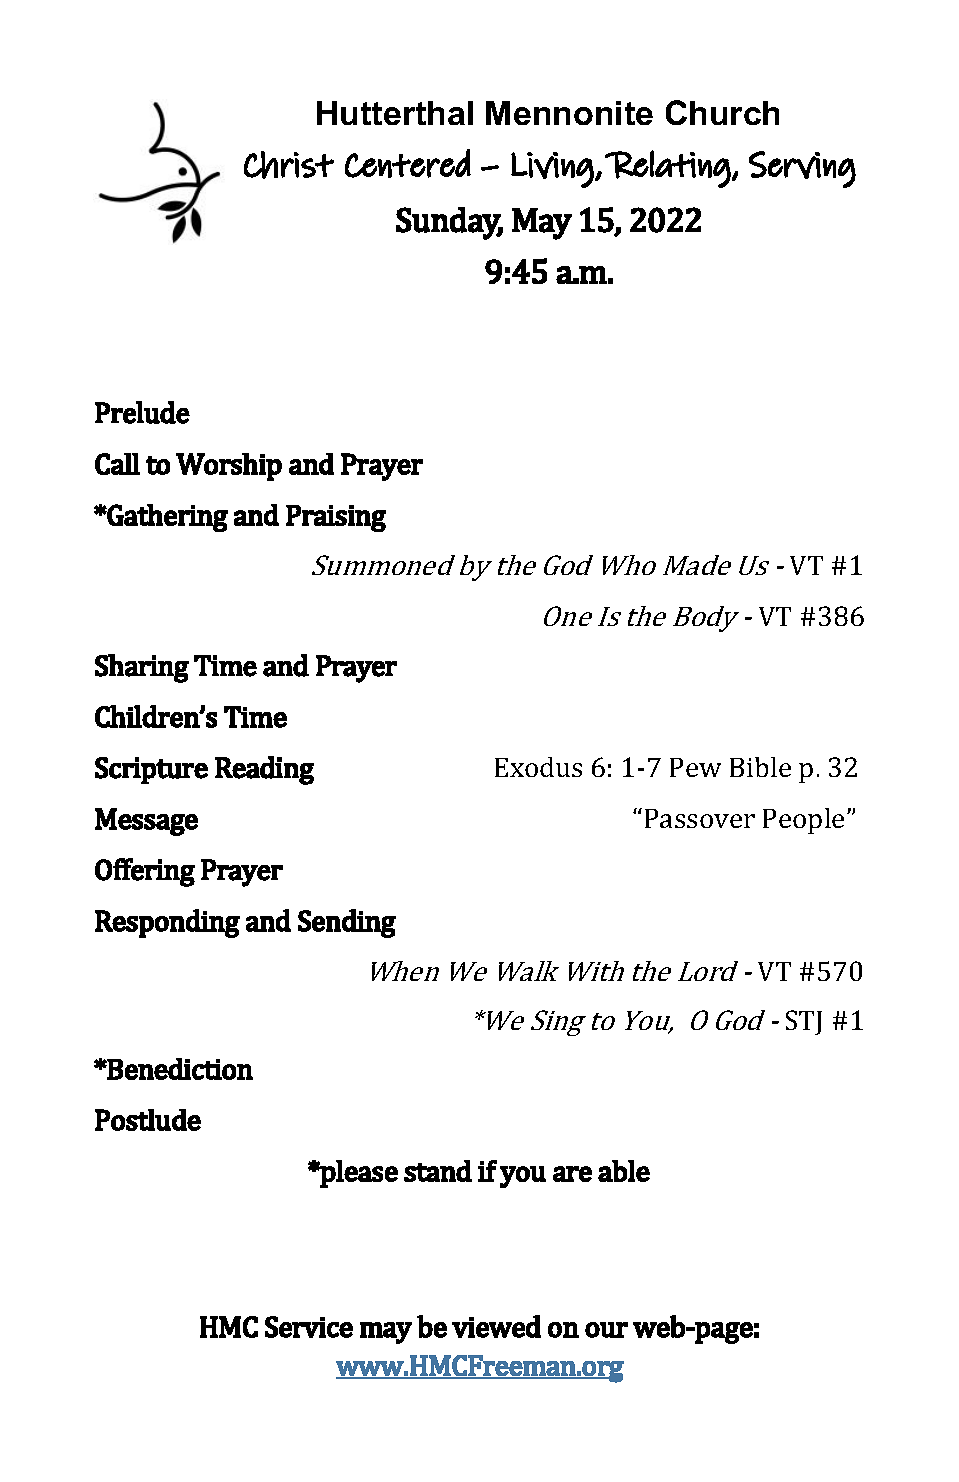 The width and height of the document is (959, 1482). Describe the element at coordinates (229, 467) in the document. I see `Worship` at that location.
